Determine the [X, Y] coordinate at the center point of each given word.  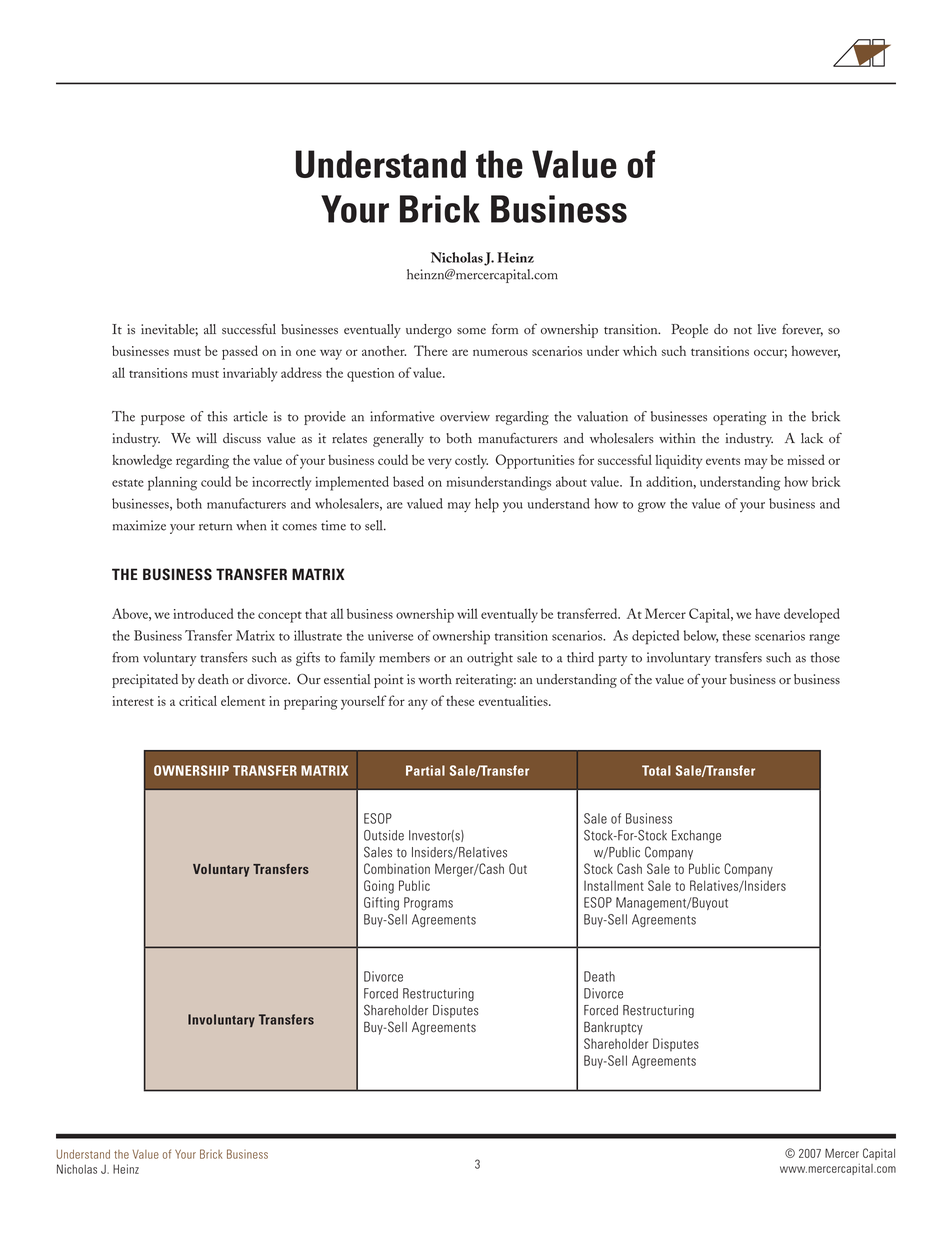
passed [240, 352]
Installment [614, 885]
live [766, 329]
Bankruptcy [613, 1028]
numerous [500, 352]
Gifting [381, 904]
